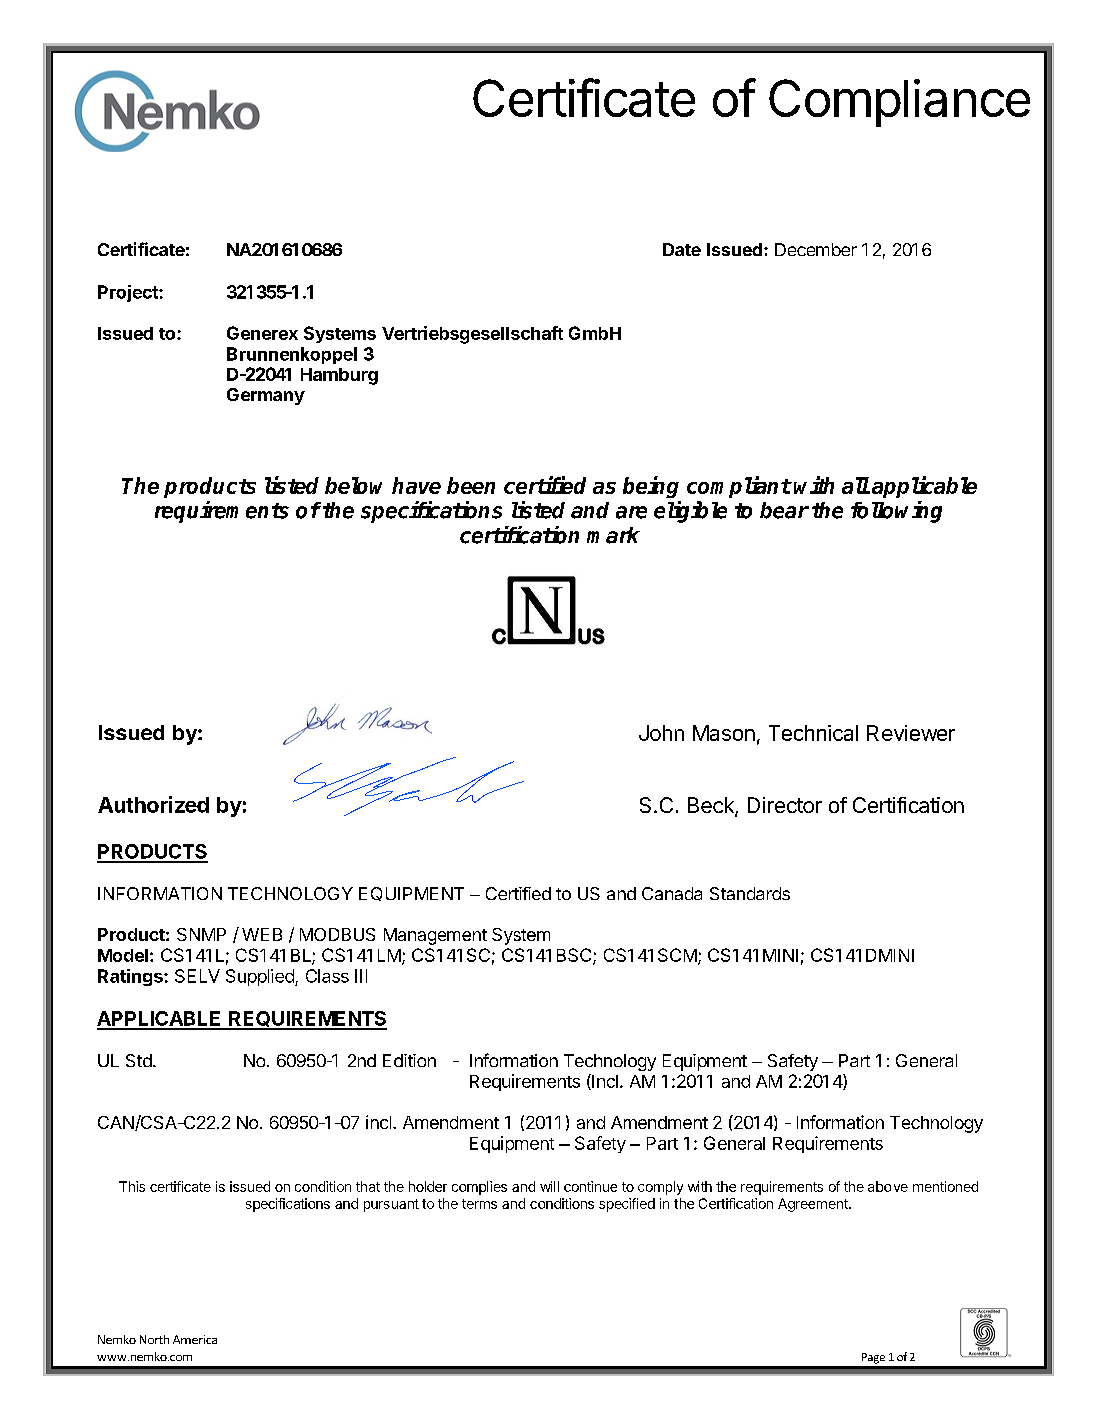  What do you see at coordinates (899, 103) in the page?
I see `Compliance` at bounding box center [899, 103].
